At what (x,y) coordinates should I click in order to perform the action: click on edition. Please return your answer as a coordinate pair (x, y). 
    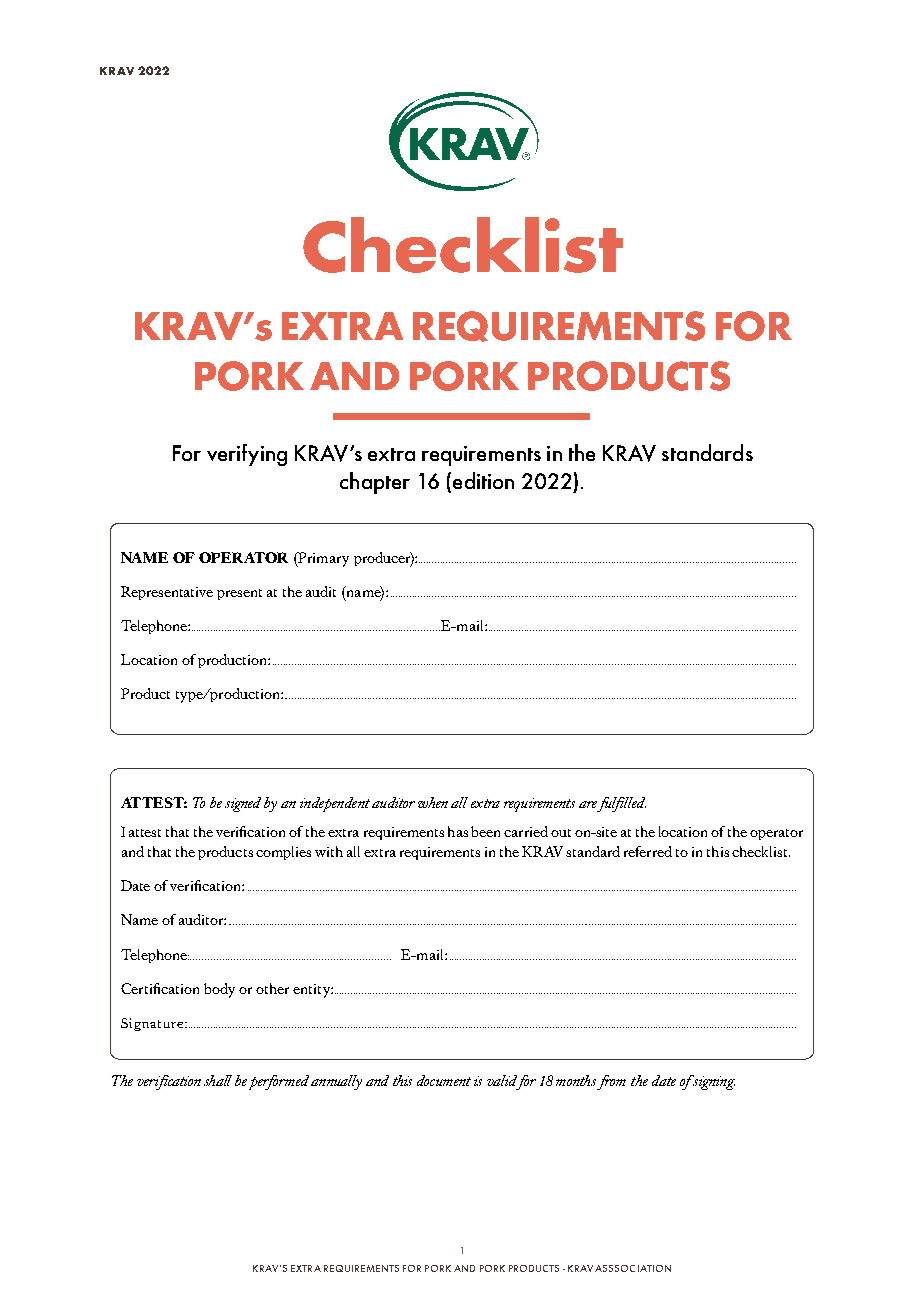
    Looking at the image, I should click on (483, 480).
